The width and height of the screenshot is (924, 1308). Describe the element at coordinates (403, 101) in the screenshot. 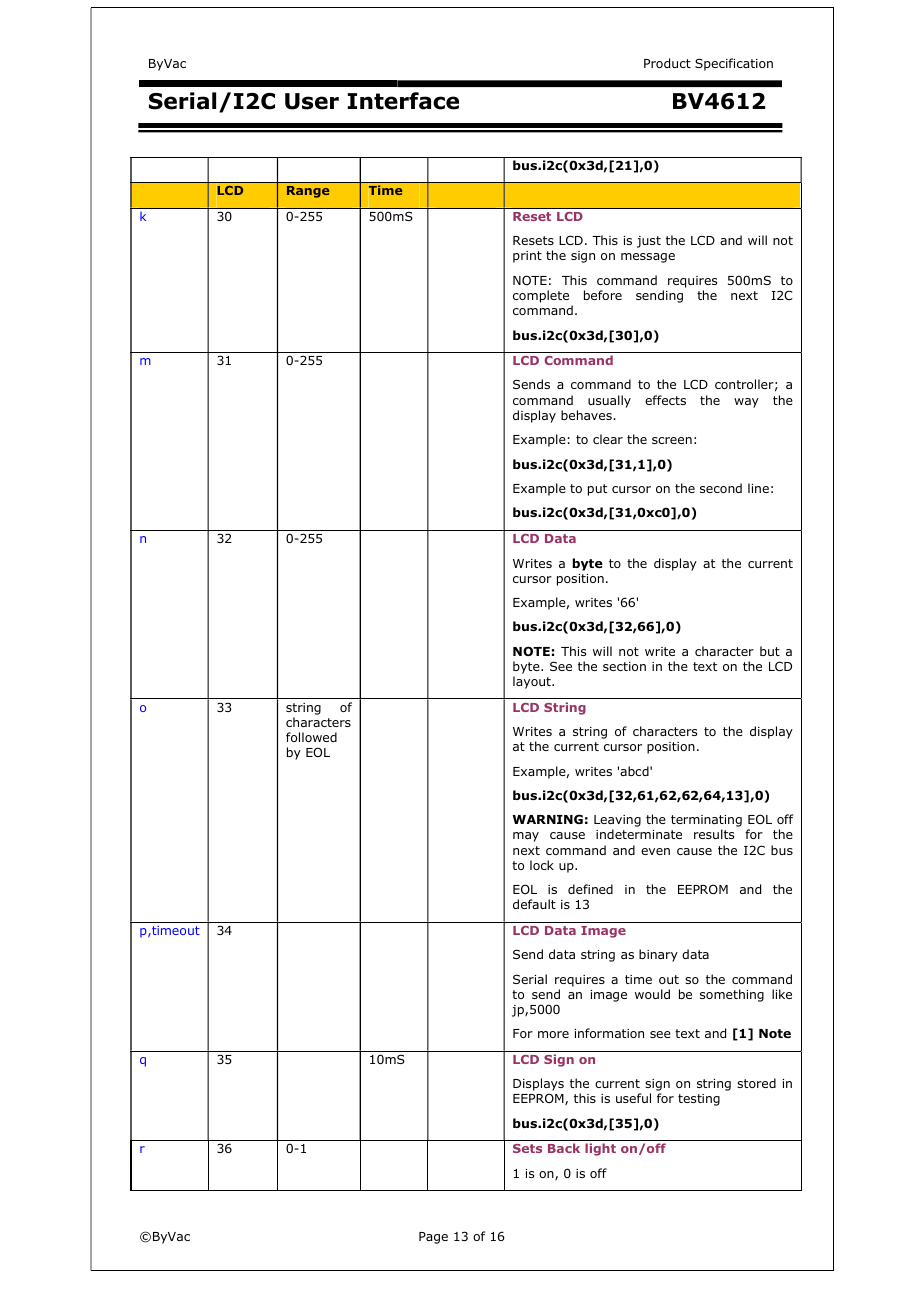

I see `Interface` at that location.
